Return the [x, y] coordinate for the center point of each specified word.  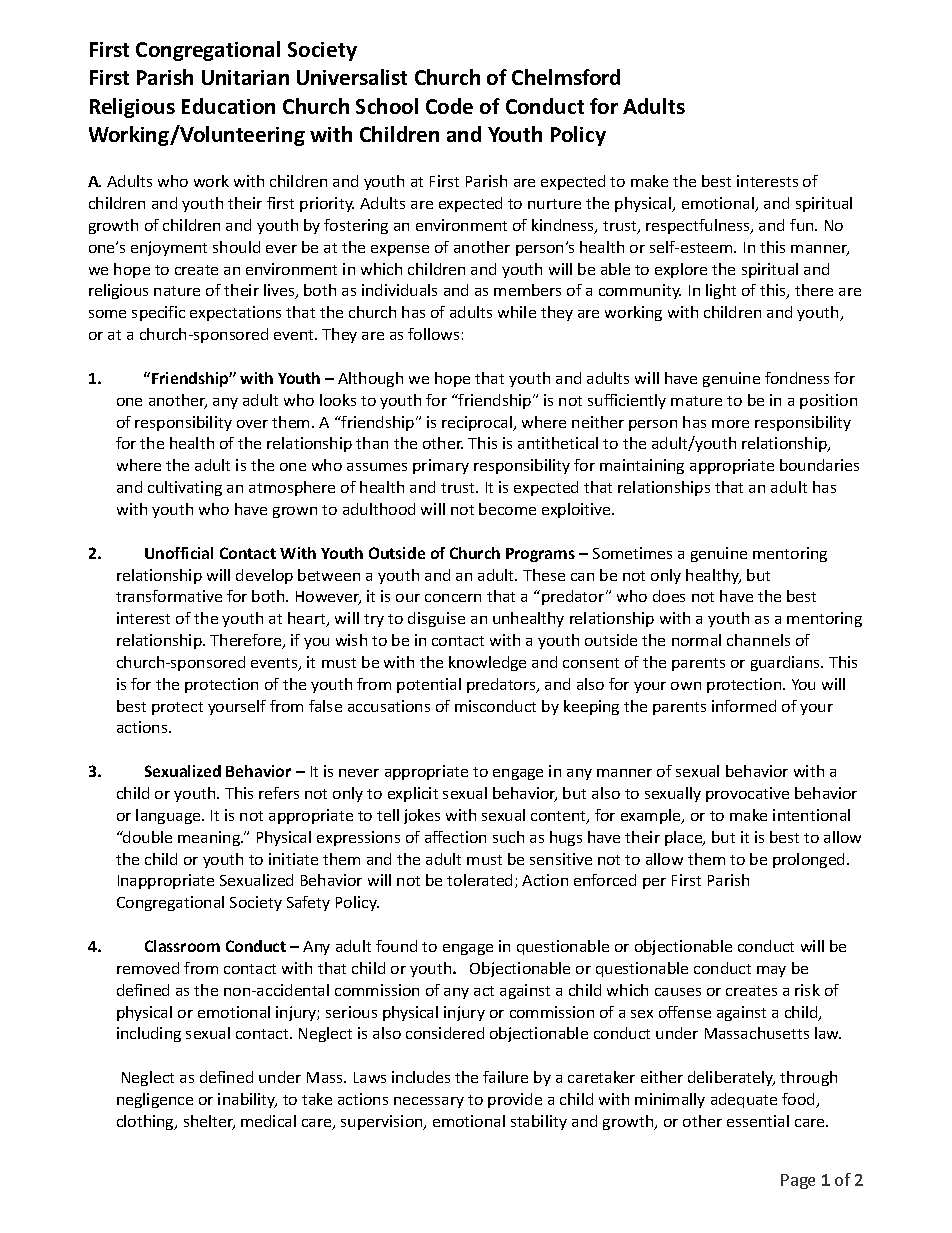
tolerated [479, 880]
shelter [209, 1122]
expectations [235, 313]
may [771, 971]
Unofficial [179, 553]
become [507, 509]
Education [228, 106]
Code [449, 106]
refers [279, 793]
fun [803, 225]
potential [429, 685]
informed [744, 706]
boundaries [819, 465]
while [517, 312]
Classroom [182, 946]
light [721, 291]
